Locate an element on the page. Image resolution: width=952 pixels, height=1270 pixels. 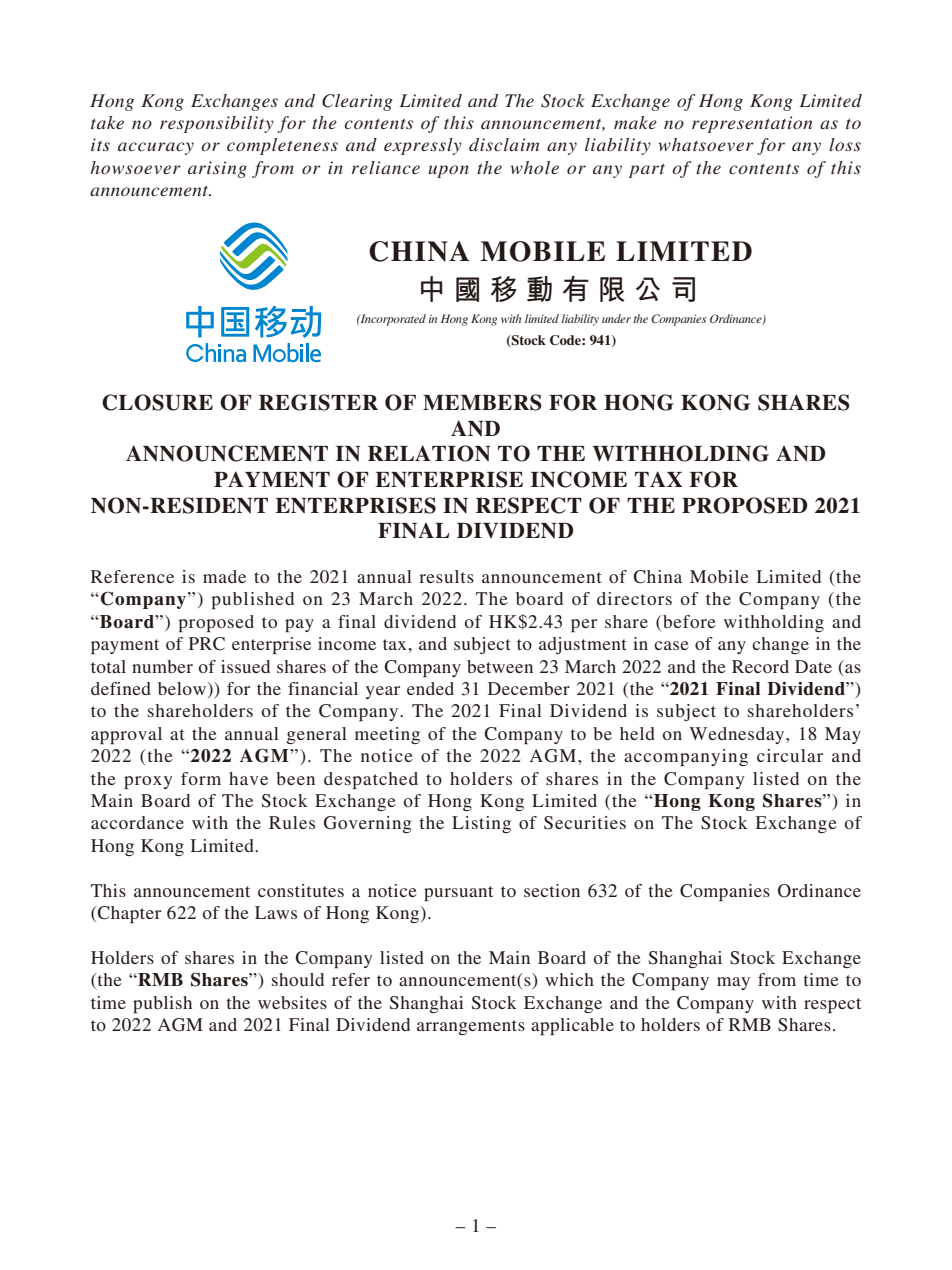
CLOSURE is located at coordinates (157, 402).
